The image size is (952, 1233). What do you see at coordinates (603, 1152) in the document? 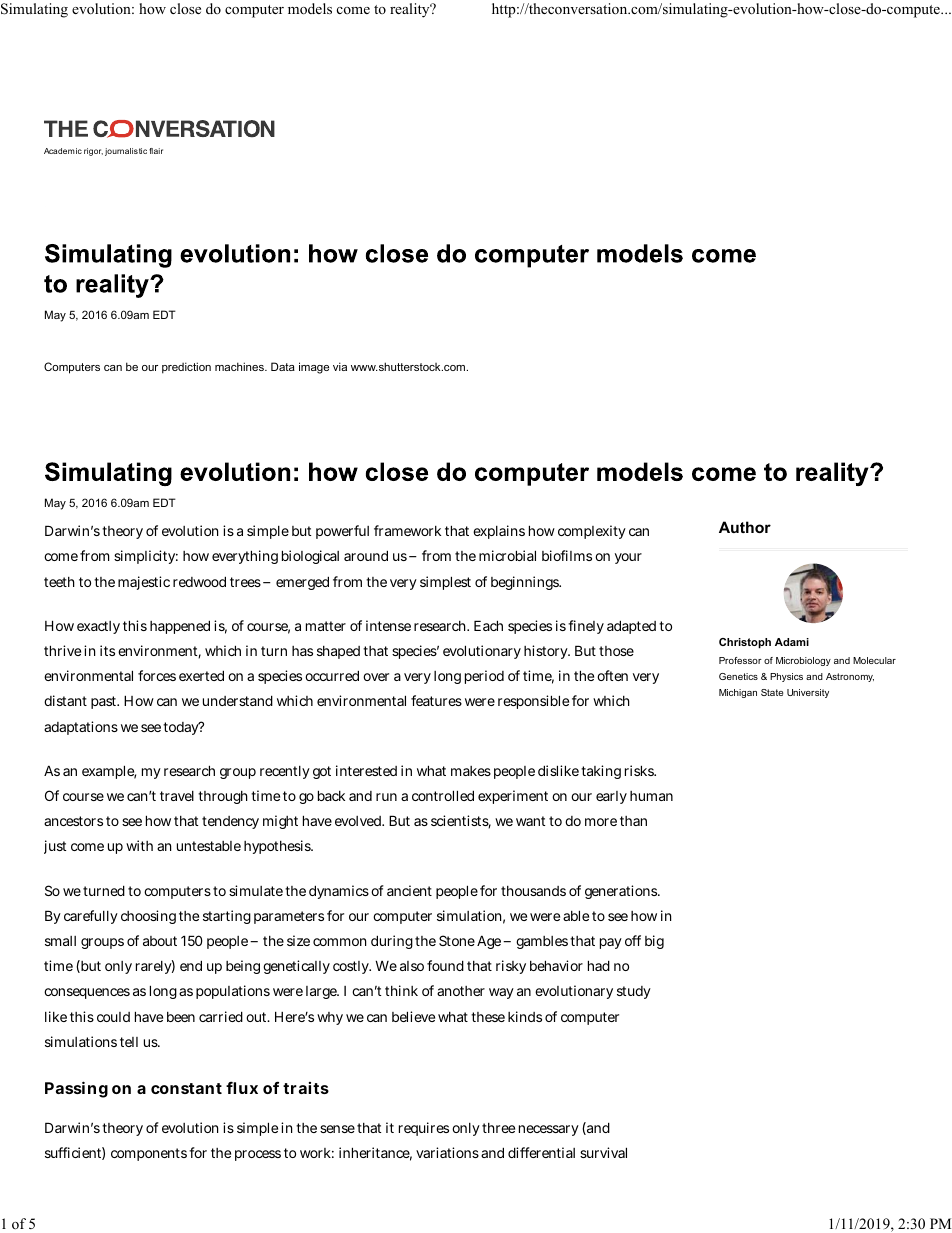
I see `survival` at bounding box center [603, 1152].
